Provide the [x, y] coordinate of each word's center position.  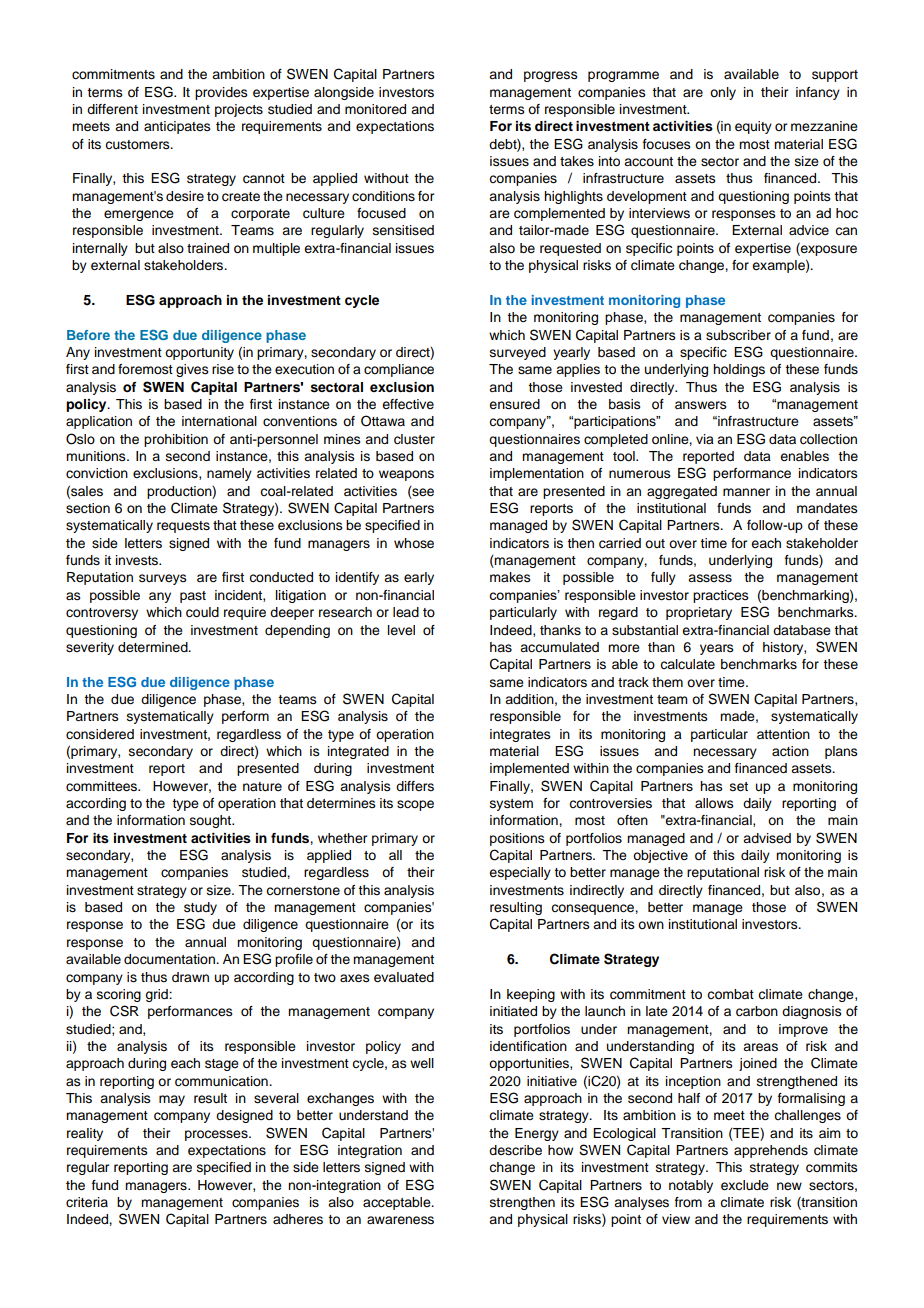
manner [746, 492]
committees [102, 786]
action [790, 751]
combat [730, 994]
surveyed [518, 353]
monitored [375, 109]
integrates [520, 735]
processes [217, 1135]
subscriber [738, 335]
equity [753, 127]
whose [414, 543]
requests [183, 527]
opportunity [199, 353]
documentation [170, 959]
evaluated [404, 977]
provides [221, 93]
